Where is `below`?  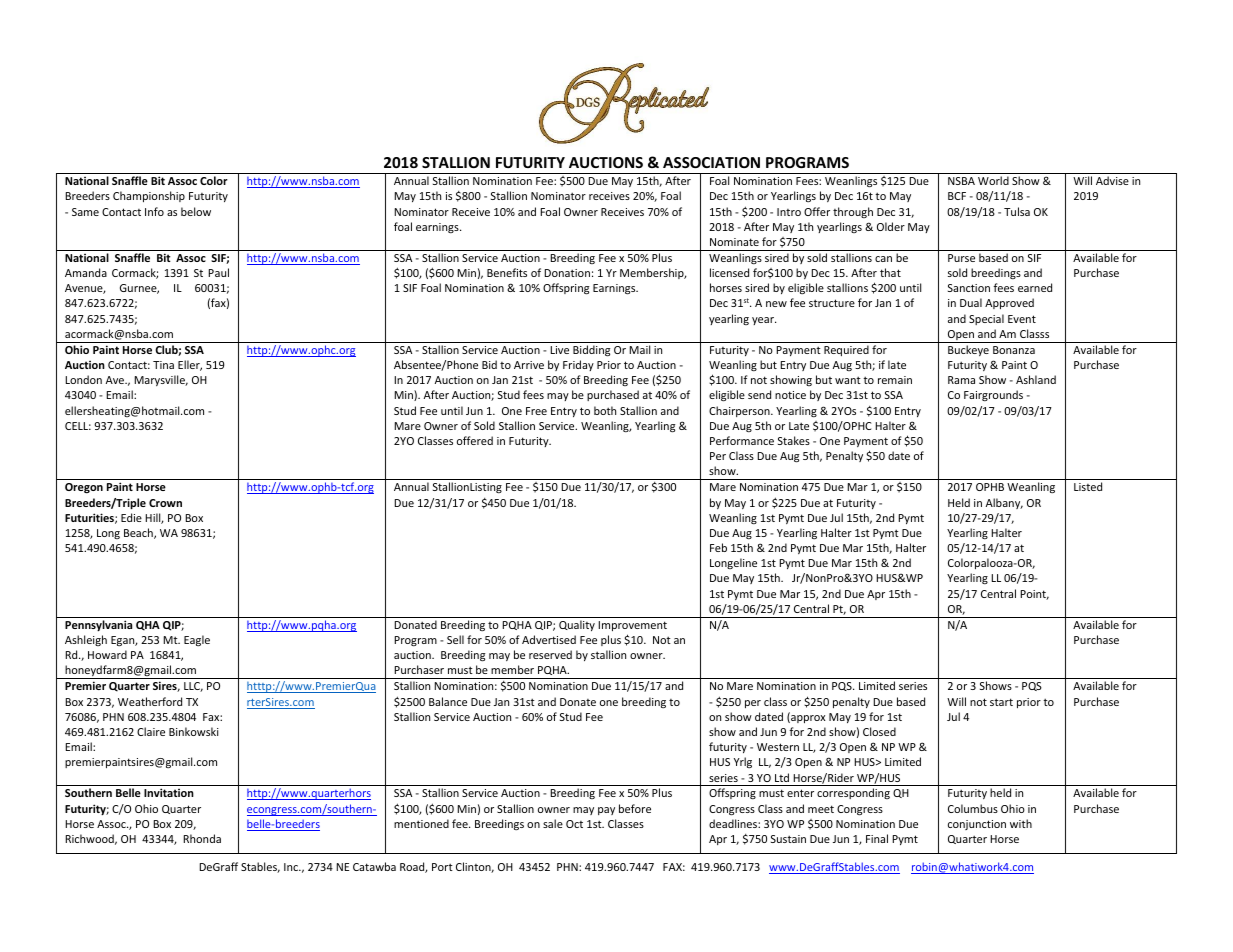
below is located at coordinates (196, 211).
